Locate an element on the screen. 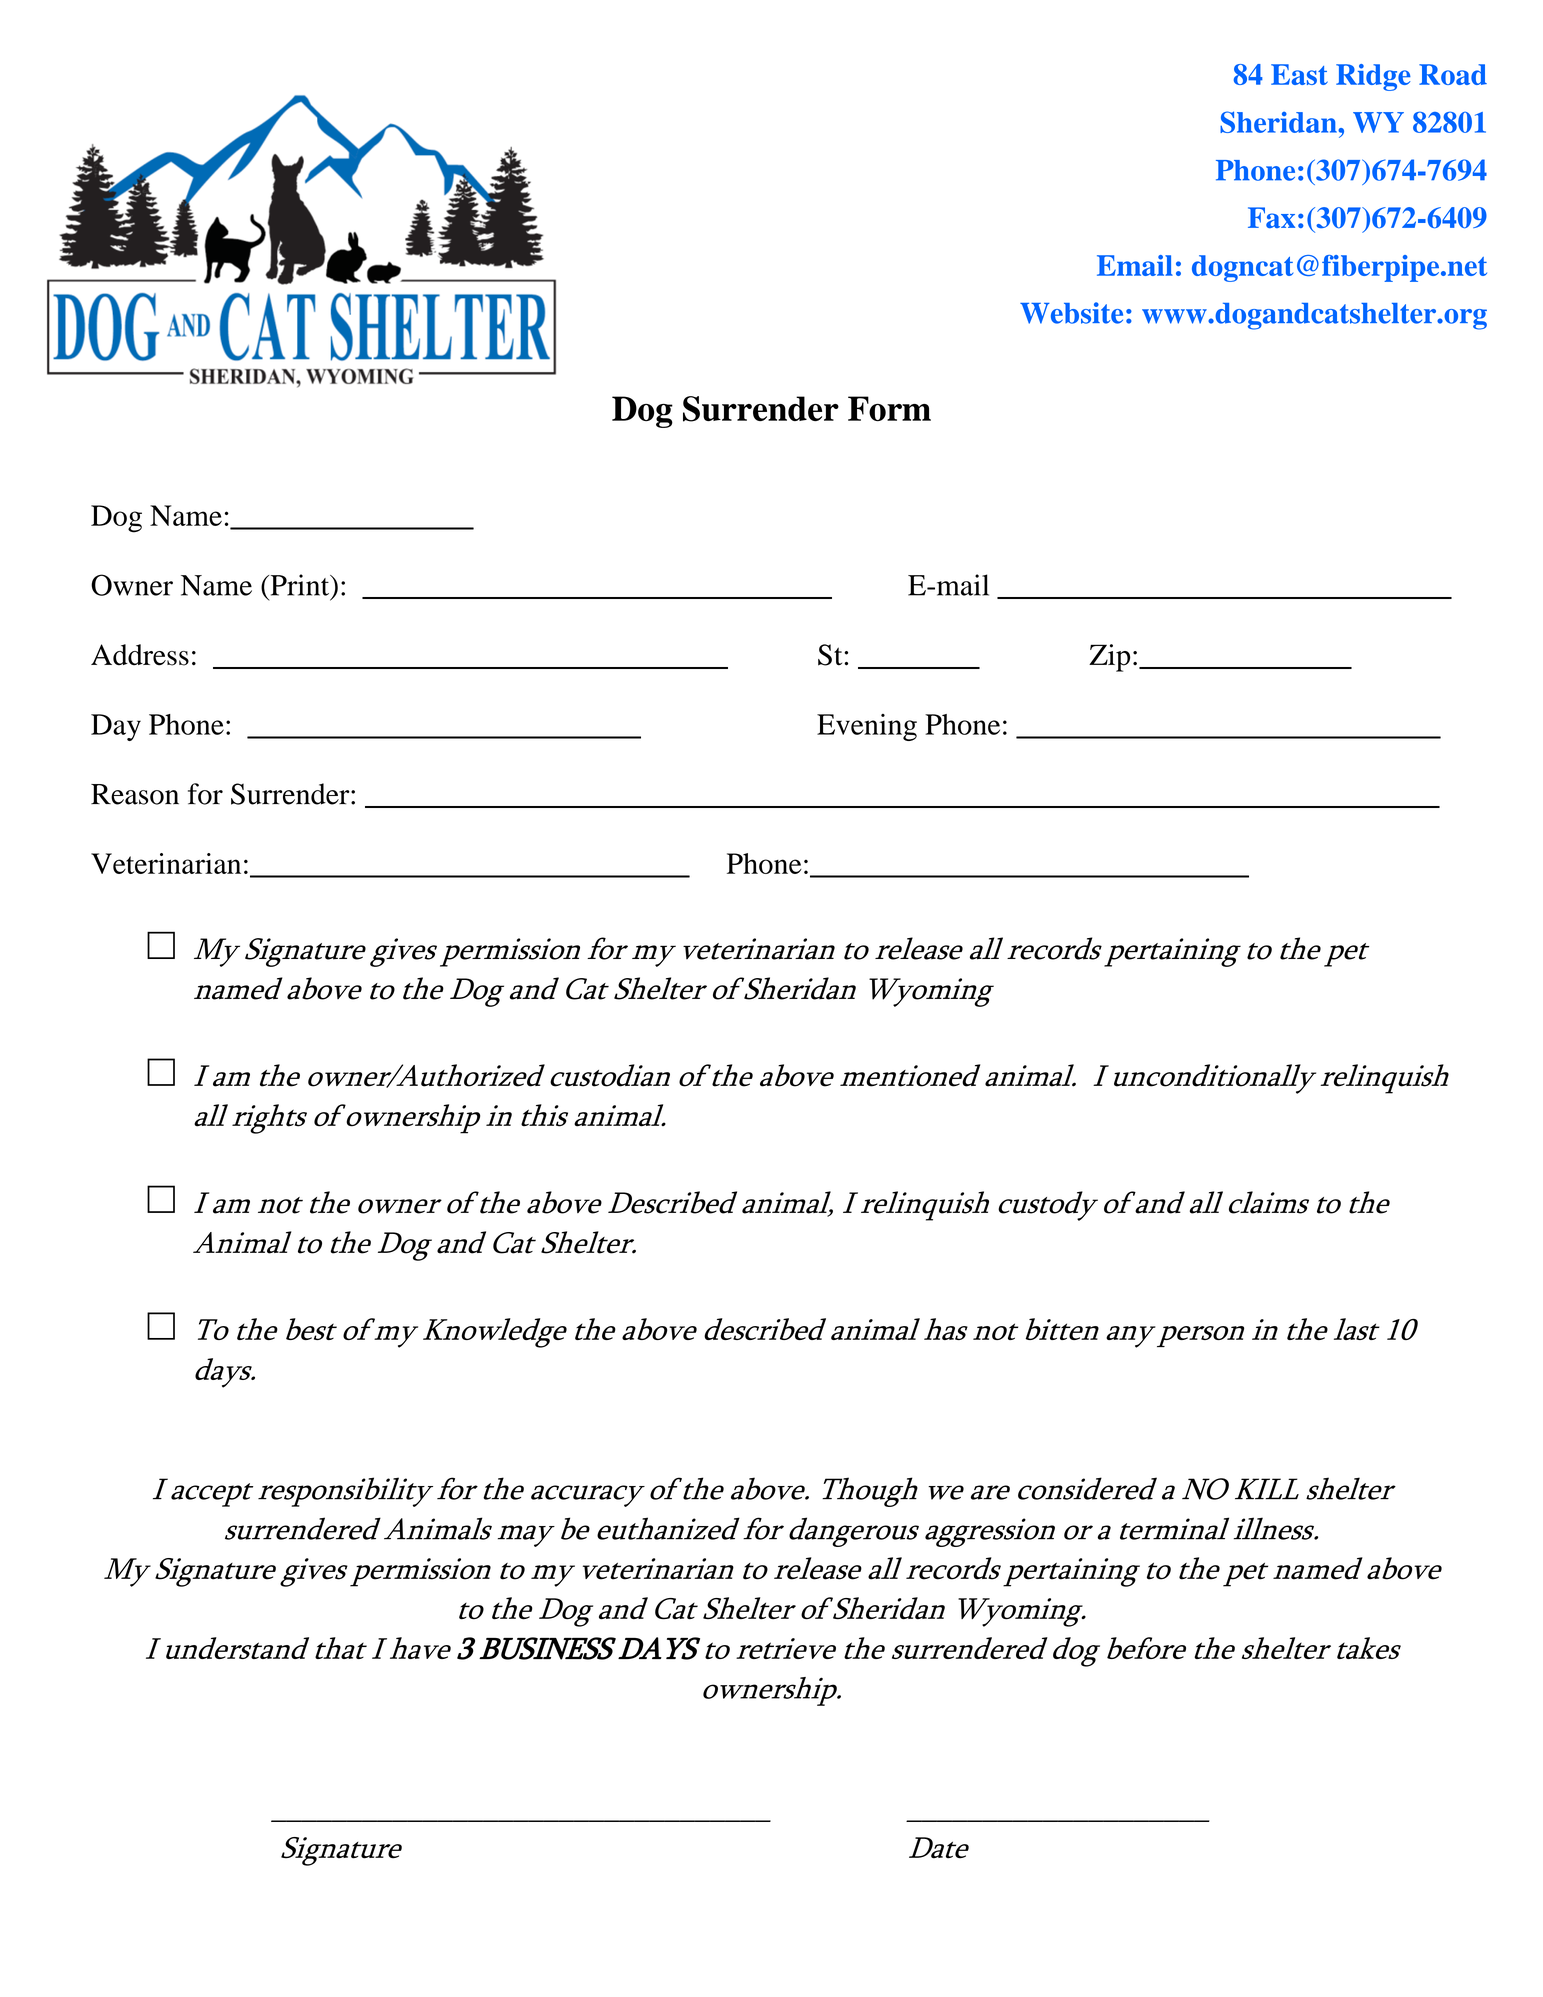 This screenshot has width=1543, height=1997. Print is located at coordinates (300, 585).
